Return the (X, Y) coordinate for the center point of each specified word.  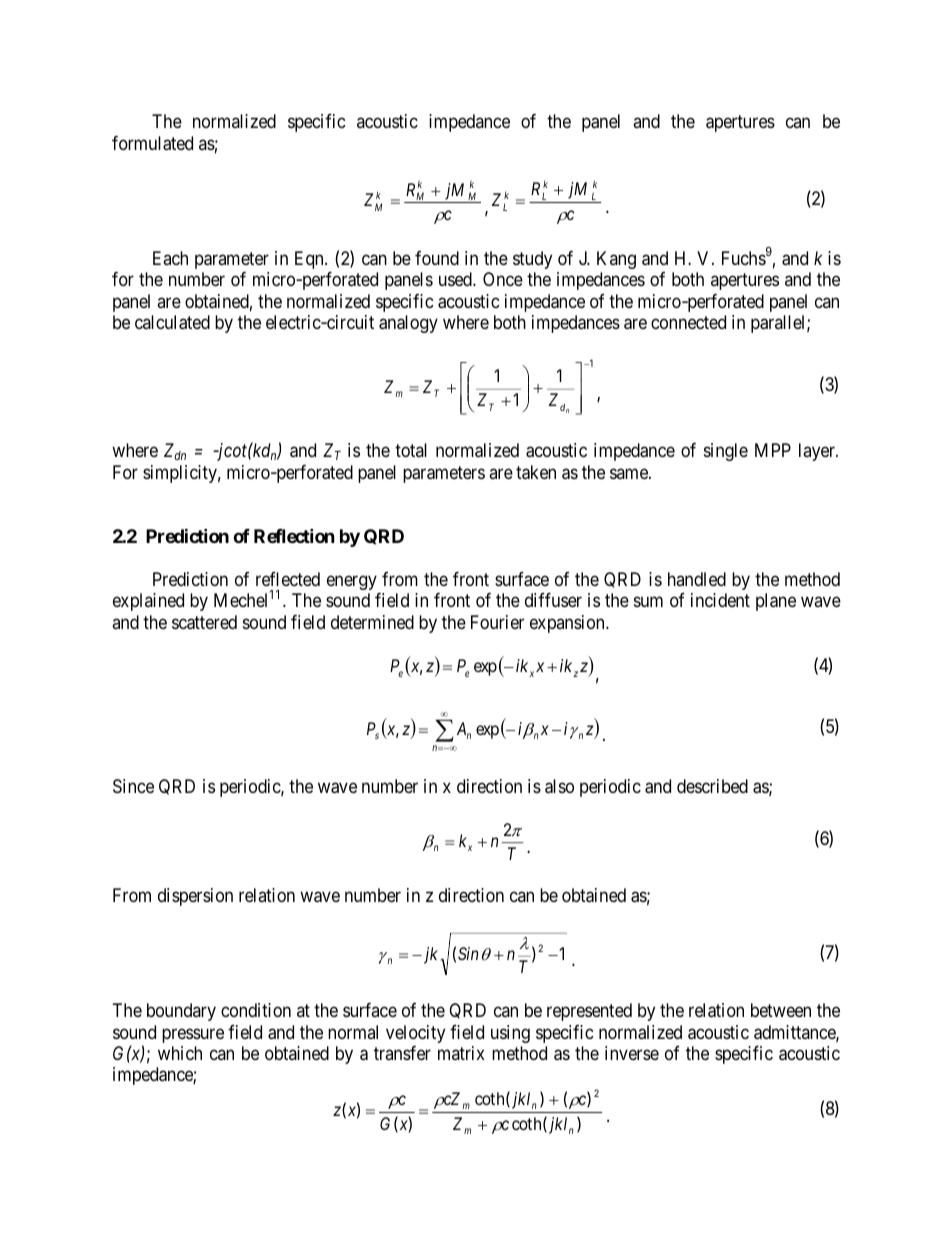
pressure (193, 1035)
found (437, 258)
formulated (152, 143)
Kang (616, 260)
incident (720, 600)
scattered (204, 622)
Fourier (497, 622)
